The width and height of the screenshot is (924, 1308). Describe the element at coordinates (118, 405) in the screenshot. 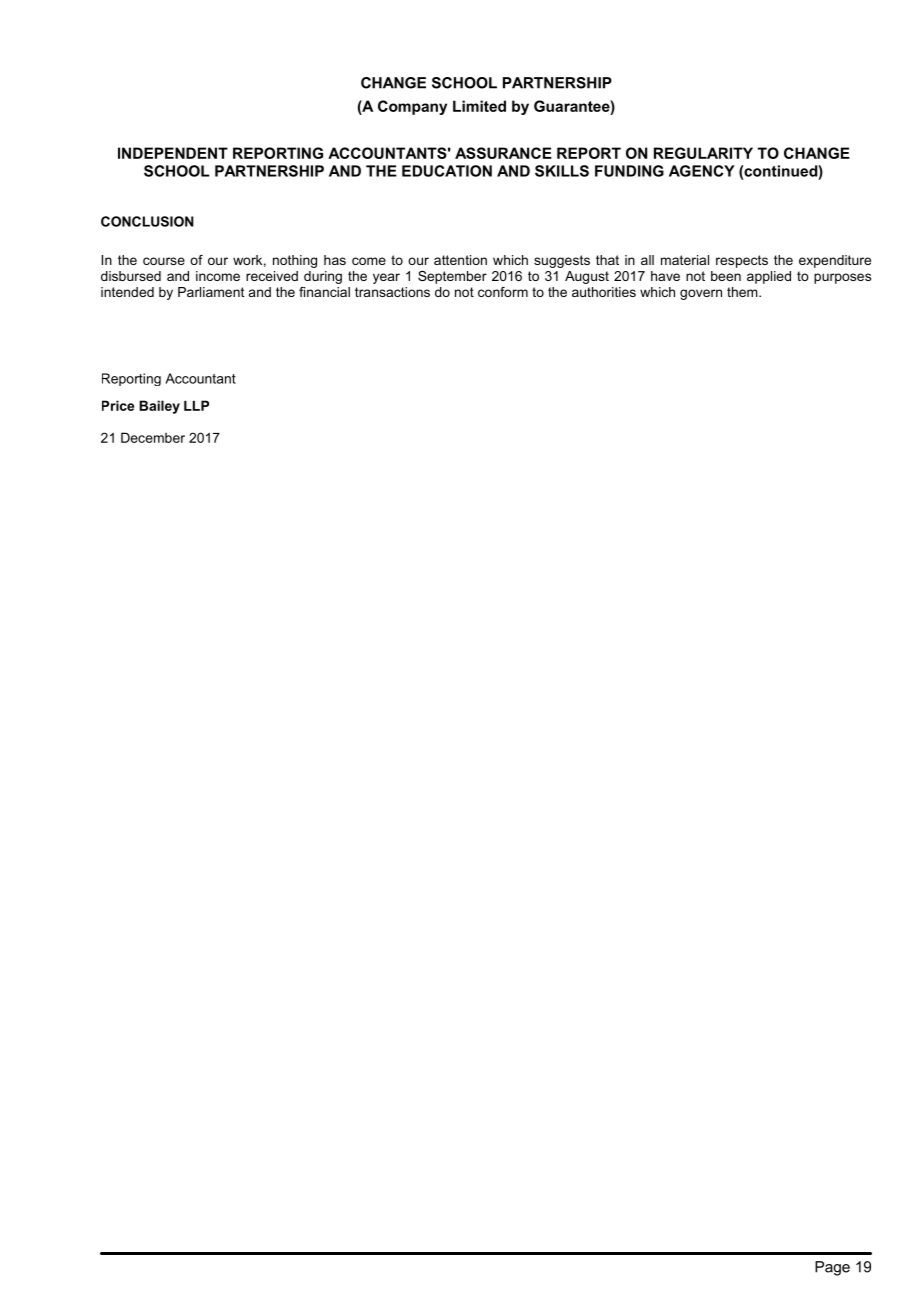

I see `Price` at that location.
